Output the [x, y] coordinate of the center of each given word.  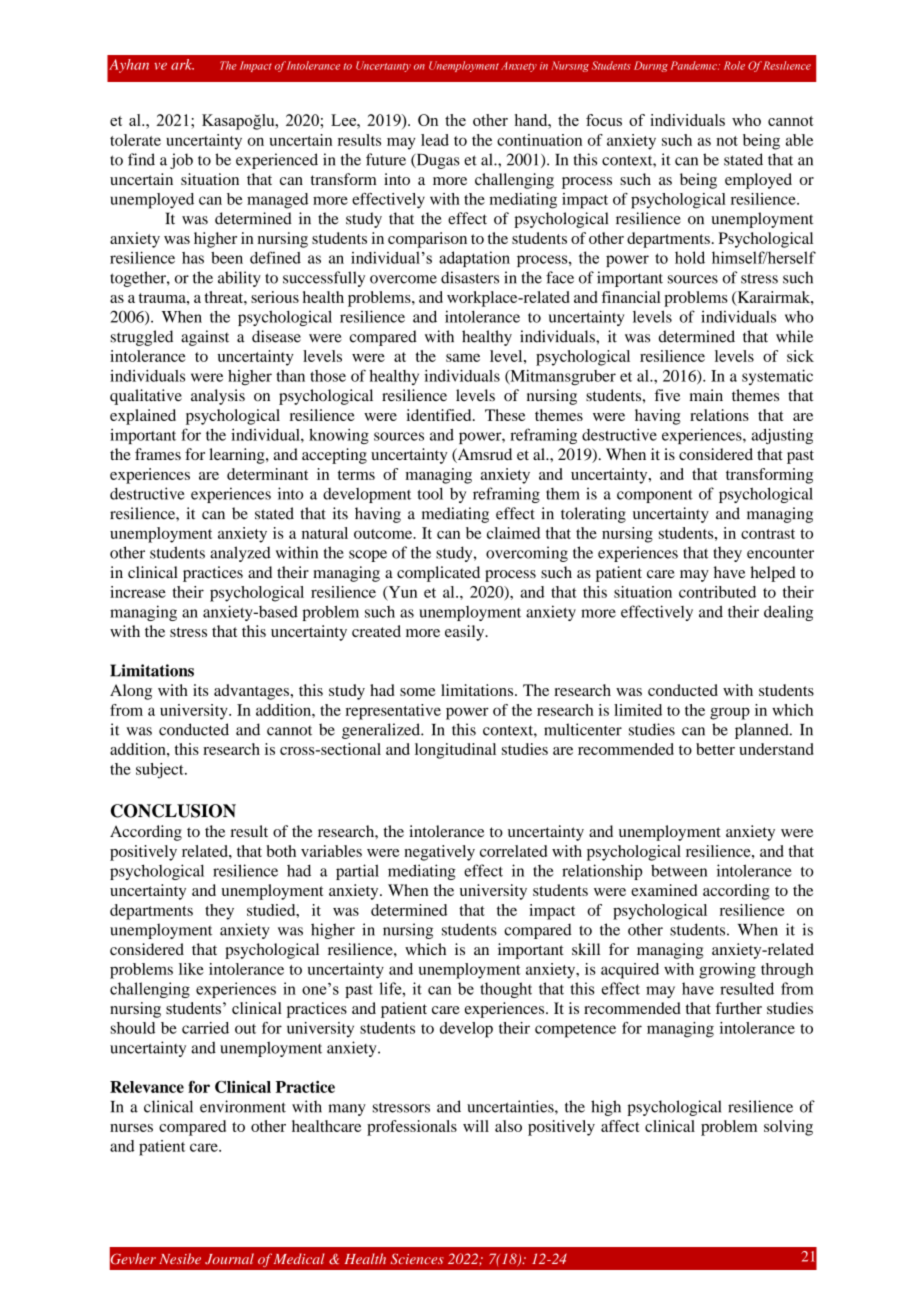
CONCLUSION [173, 811]
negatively [439, 853]
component [655, 496]
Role [734, 65]
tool [430, 493]
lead [435, 140]
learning [238, 456]
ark [182, 64]
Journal [229, 1258]
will [476, 1126]
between [679, 870]
